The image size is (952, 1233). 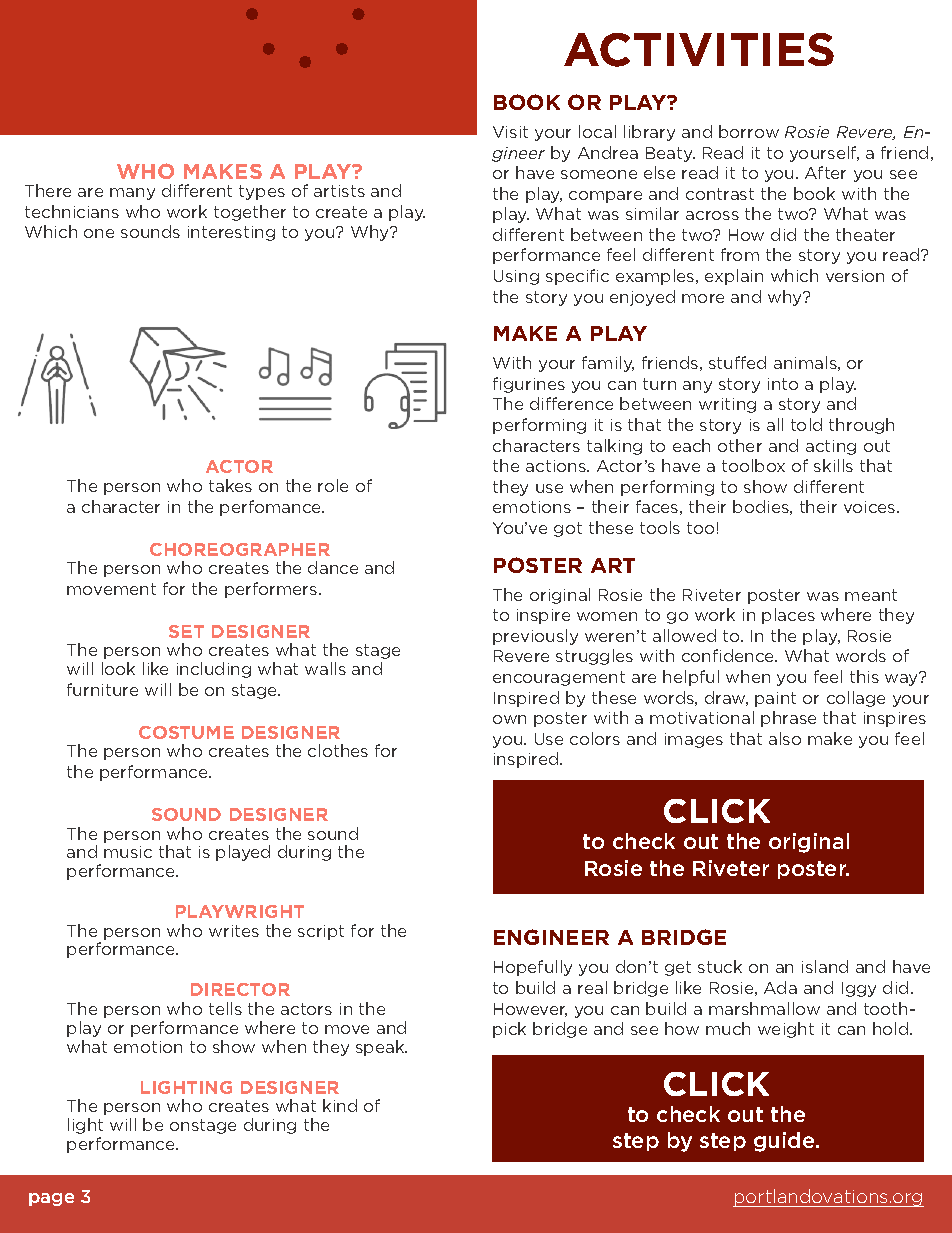 What do you see at coordinates (749, 131) in the document?
I see `borrow` at bounding box center [749, 131].
